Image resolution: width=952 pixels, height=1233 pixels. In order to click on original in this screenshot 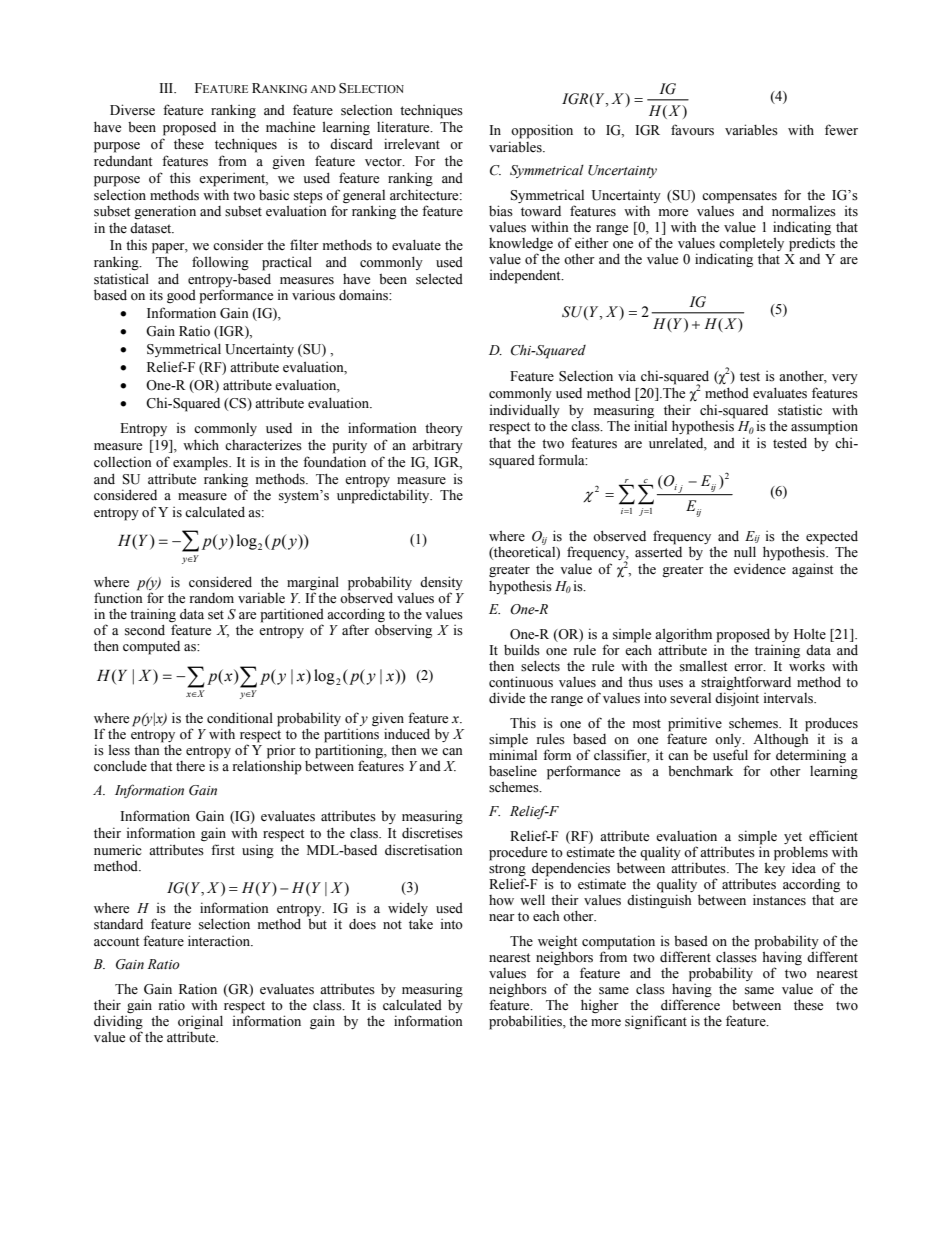, I will do `click(200, 1022)`.
